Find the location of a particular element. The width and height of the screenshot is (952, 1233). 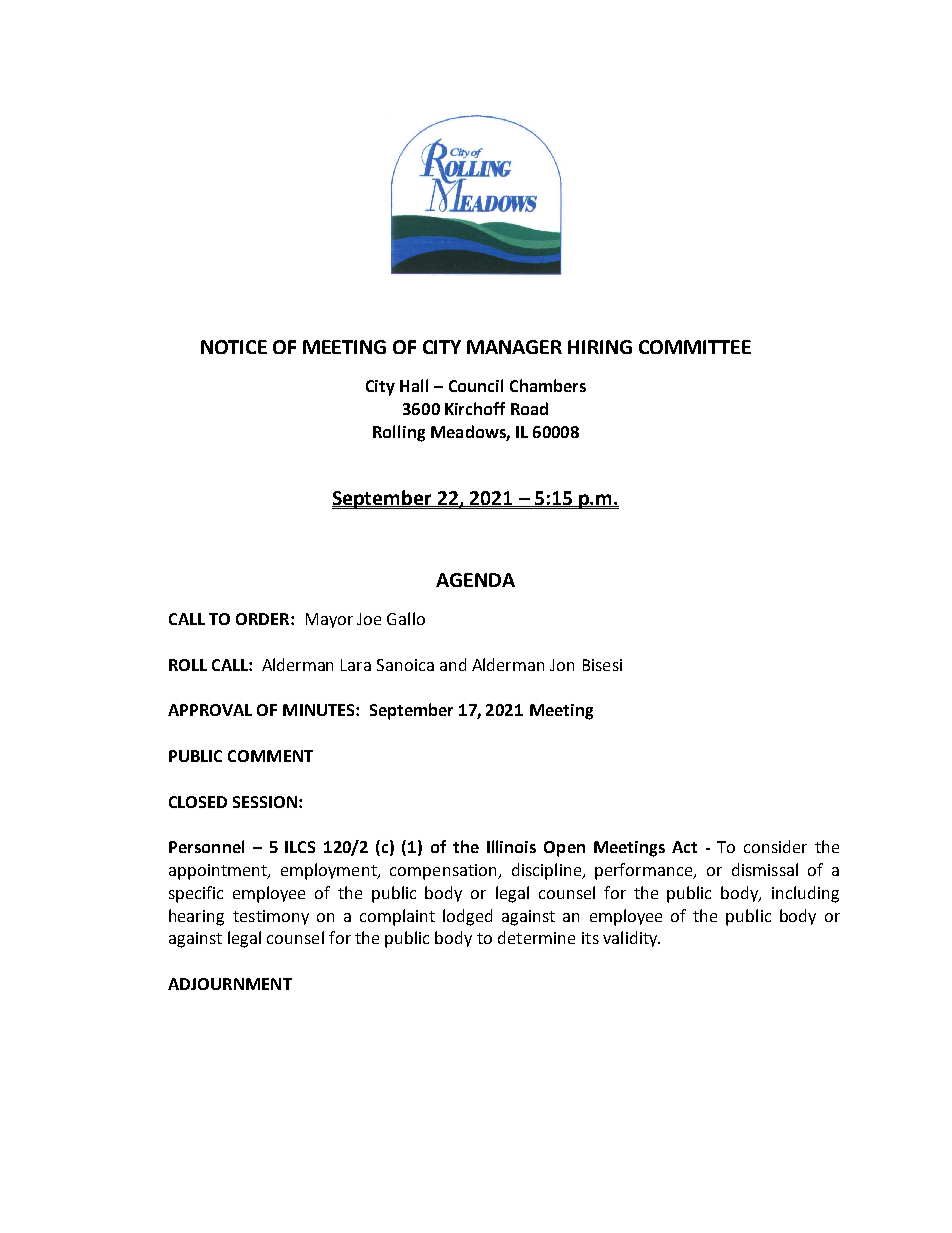

determine is located at coordinates (536, 937).
